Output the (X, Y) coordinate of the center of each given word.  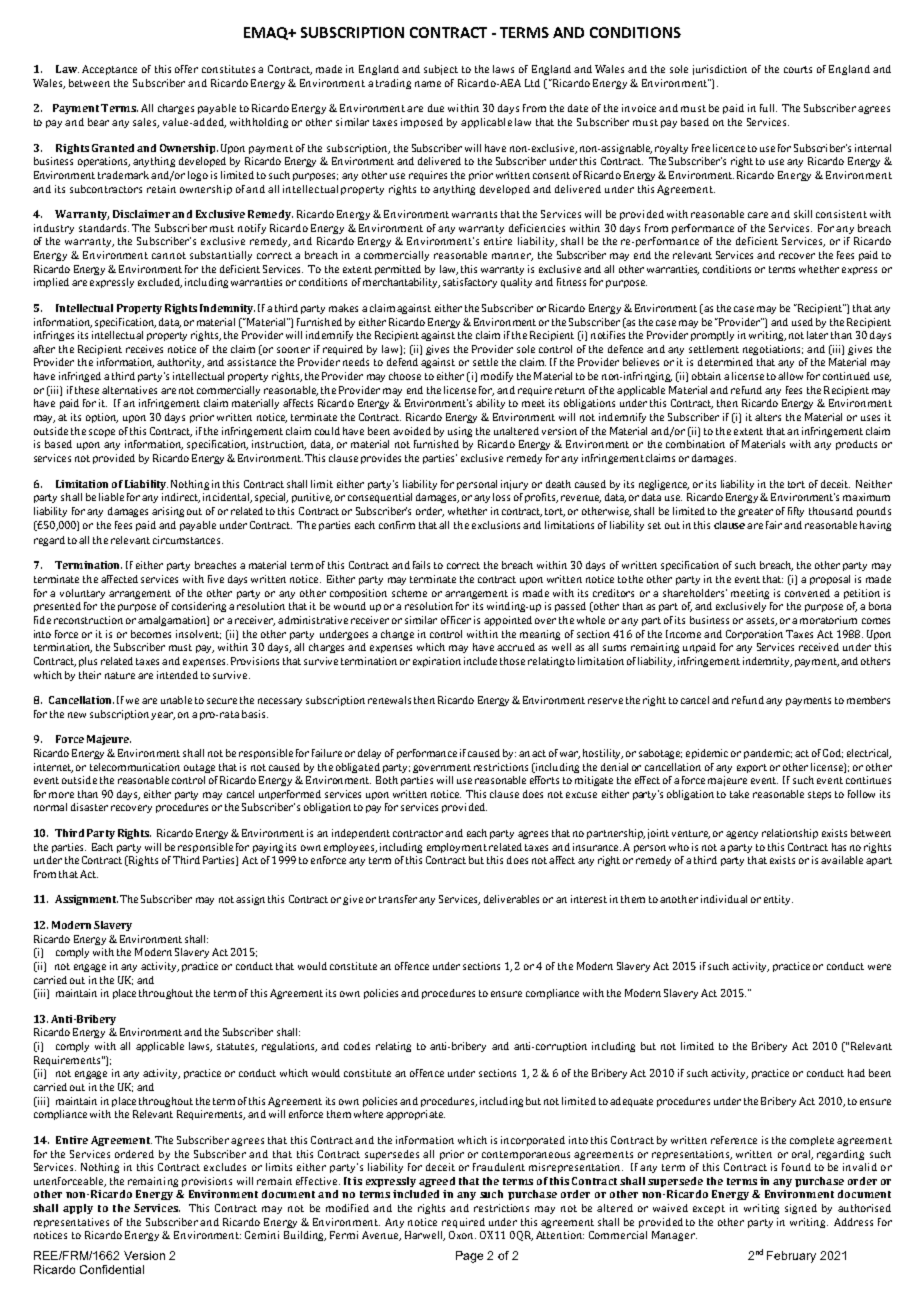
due (436, 108)
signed (801, 1209)
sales (146, 123)
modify (497, 377)
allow (790, 376)
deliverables (511, 899)
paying (268, 848)
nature (120, 675)
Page (469, 1257)
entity (778, 900)
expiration (437, 662)
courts (798, 69)
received (819, 647)
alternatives (129, 390)
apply (78, 1209)
